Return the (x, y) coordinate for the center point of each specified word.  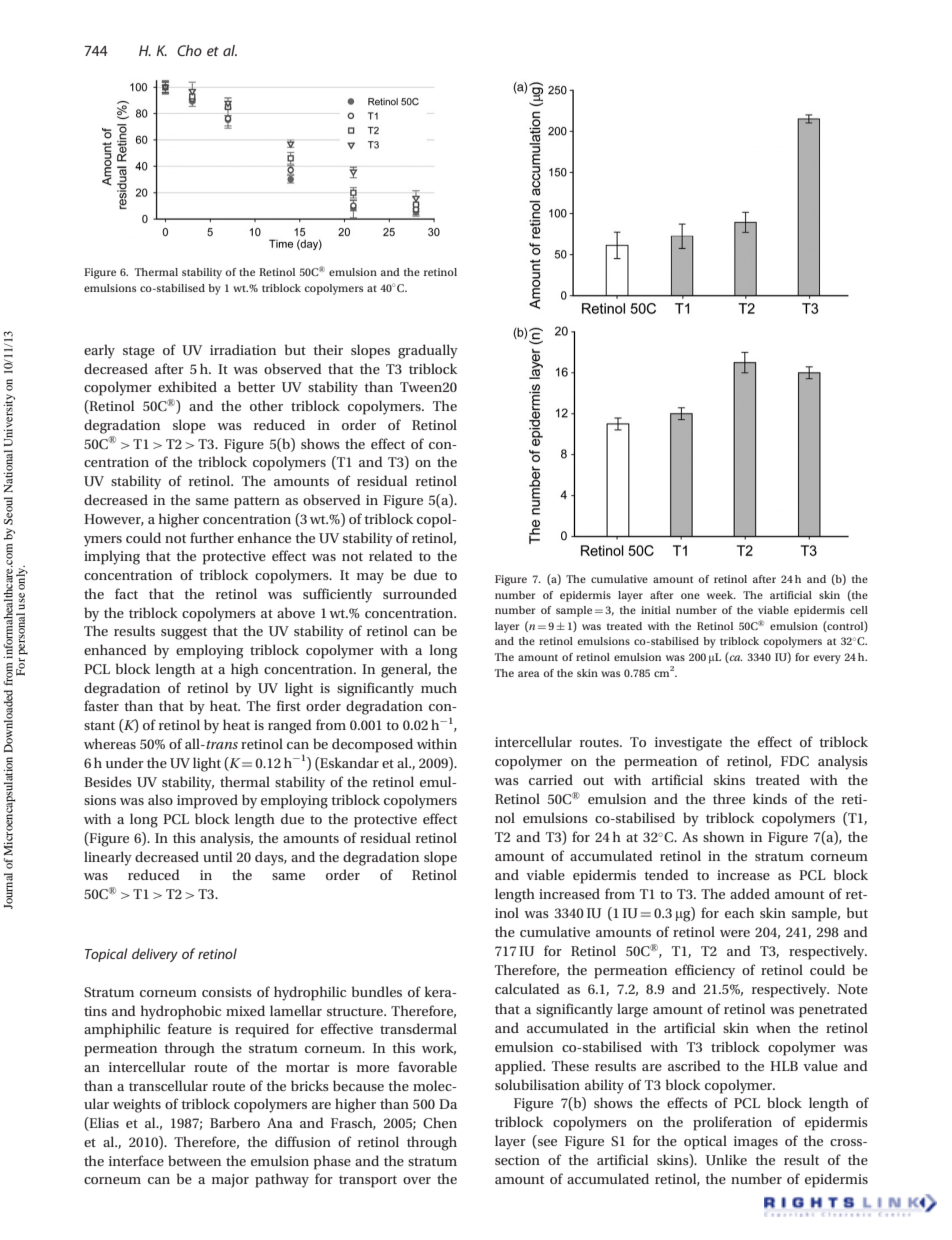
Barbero (235, 1122)
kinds (770, 798)
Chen (440, 1123)
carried (551, 779)
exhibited (187, 386)
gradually (428, 351)
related (391, 555)
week (721, 595)
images (756, 1143)
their (328, 349)
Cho (189, 50)
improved (207, 801)
